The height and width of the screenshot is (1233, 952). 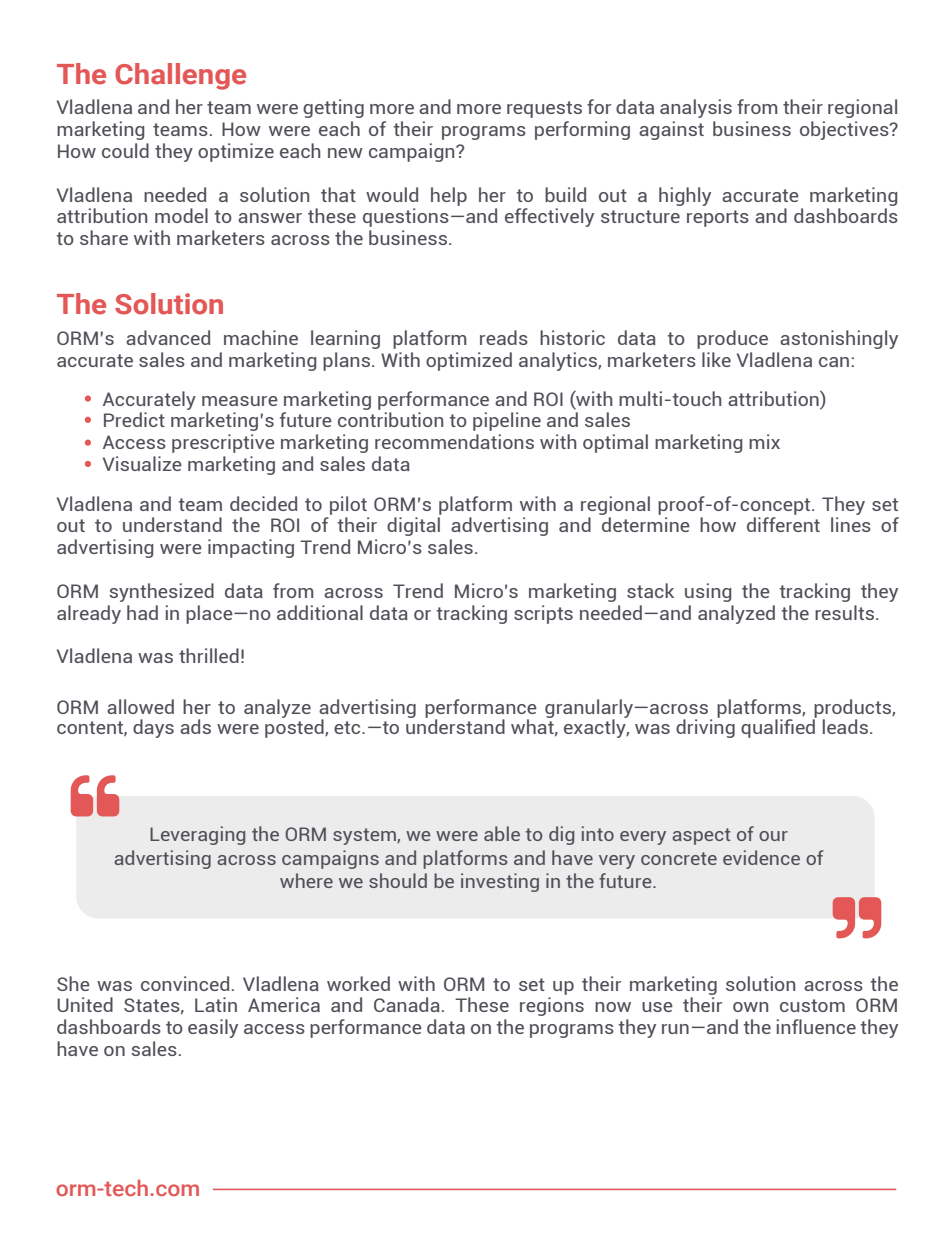 What do you see at coordinates (764, 441) in the screenshot?
I see `mix` at bounding box center [764, 441].
